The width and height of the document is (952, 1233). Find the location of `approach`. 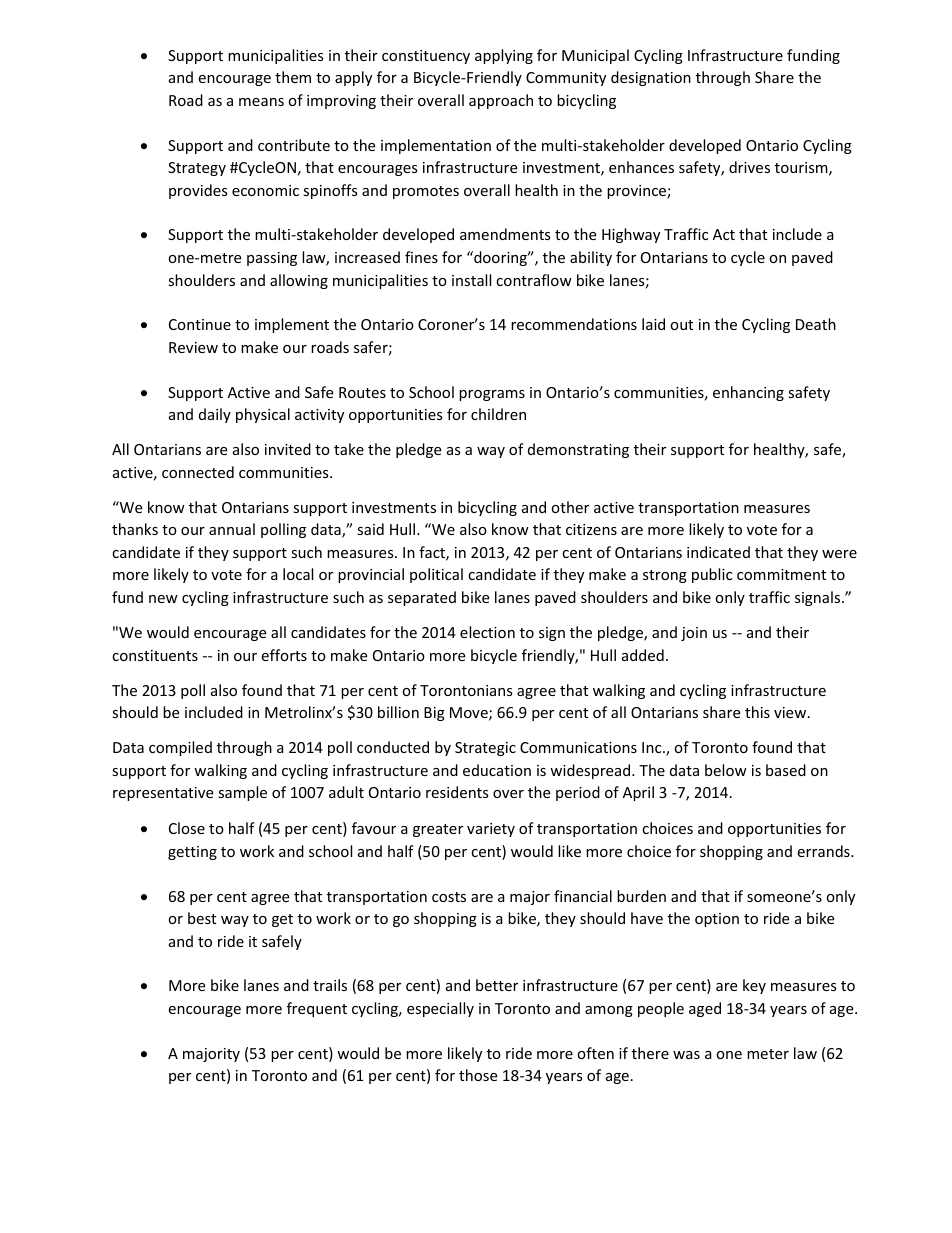

approach is located at coordinates (501, 101).
